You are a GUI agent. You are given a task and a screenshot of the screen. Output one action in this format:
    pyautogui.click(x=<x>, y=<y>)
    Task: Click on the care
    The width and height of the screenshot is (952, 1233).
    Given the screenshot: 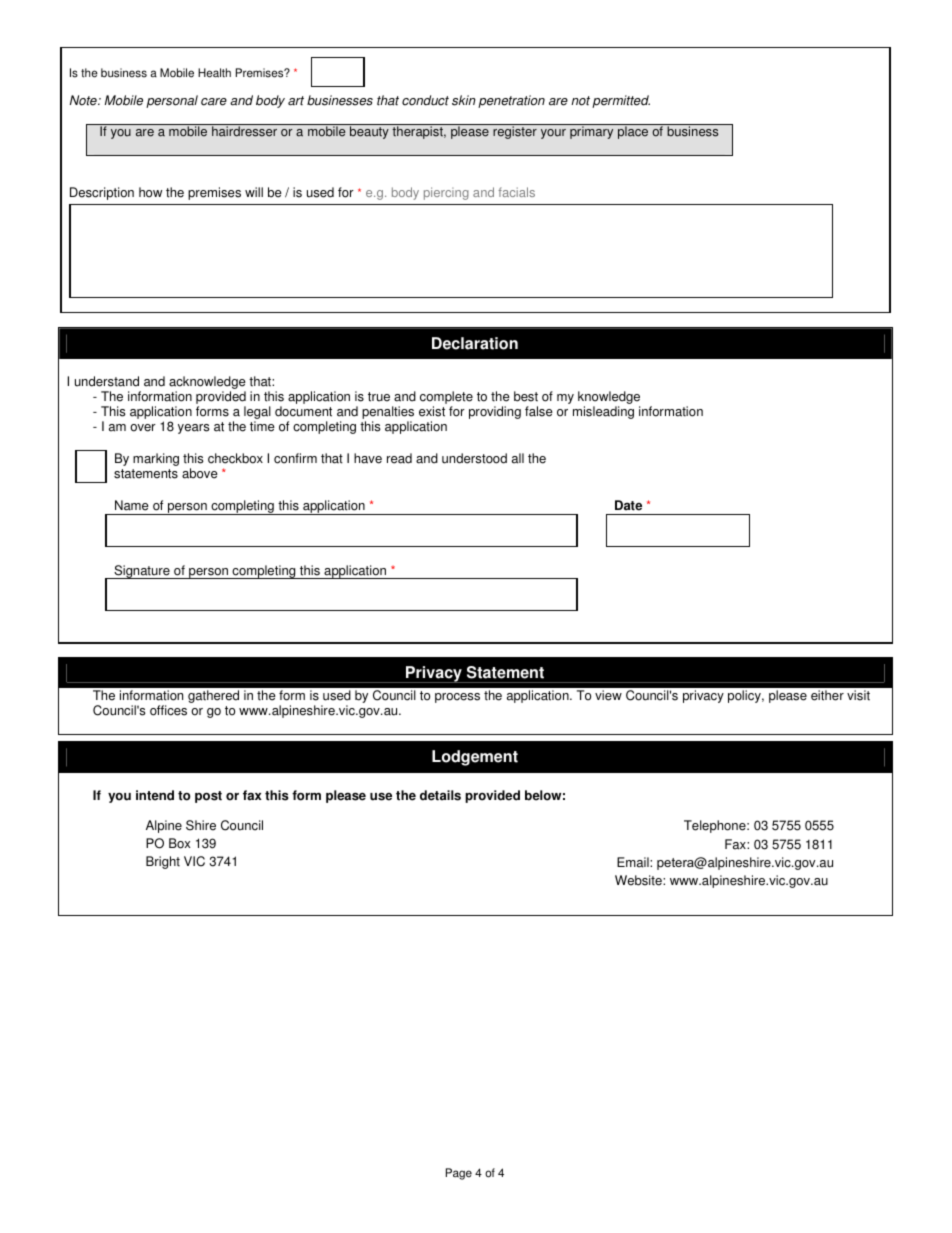 What is the action you would take?
    pyautogui.click(x=214, y=102)
